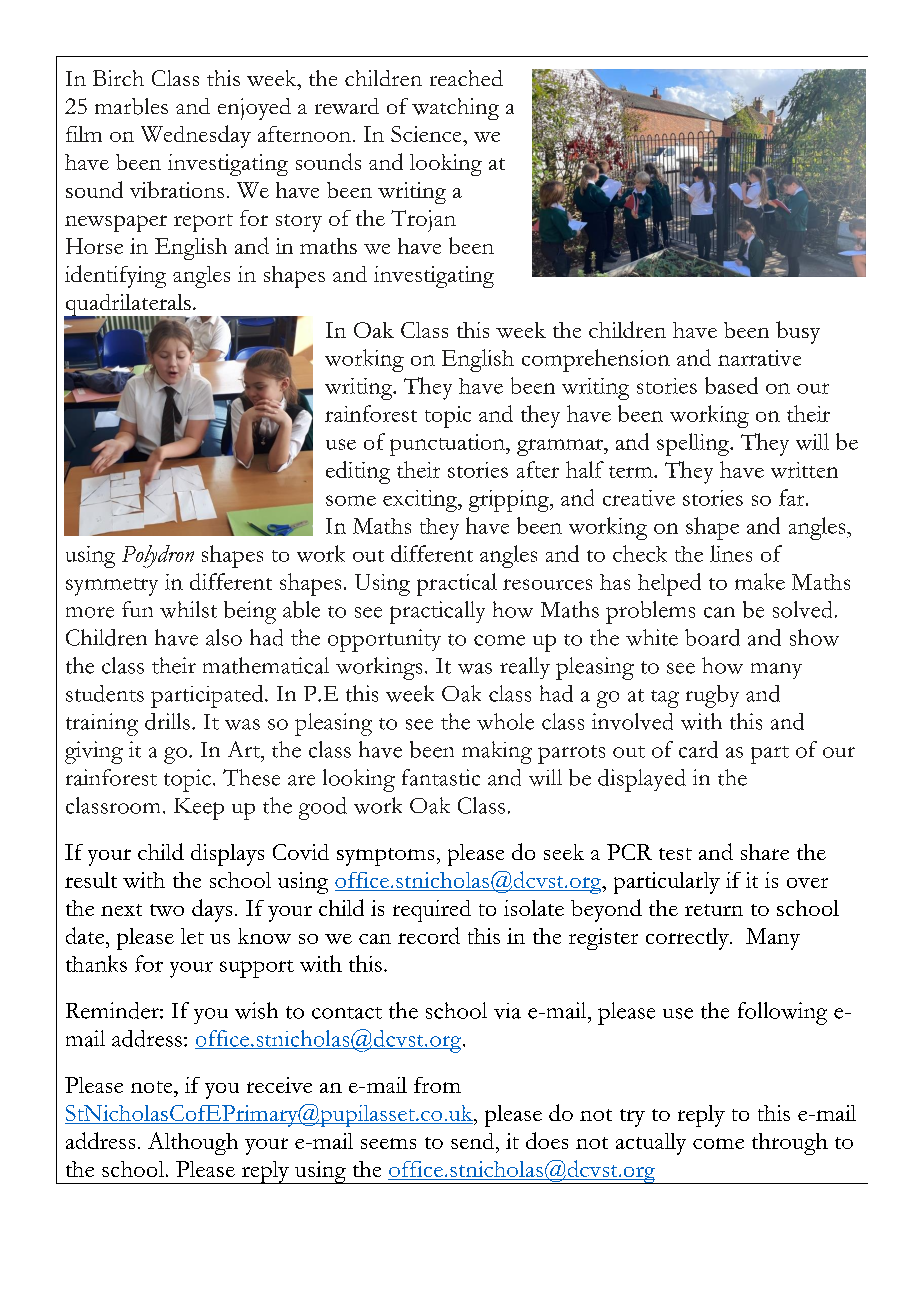  What do you see at coordinates (112, 587) in the screenshot?
I see `symmetry` at bounding box center [112, 587].
